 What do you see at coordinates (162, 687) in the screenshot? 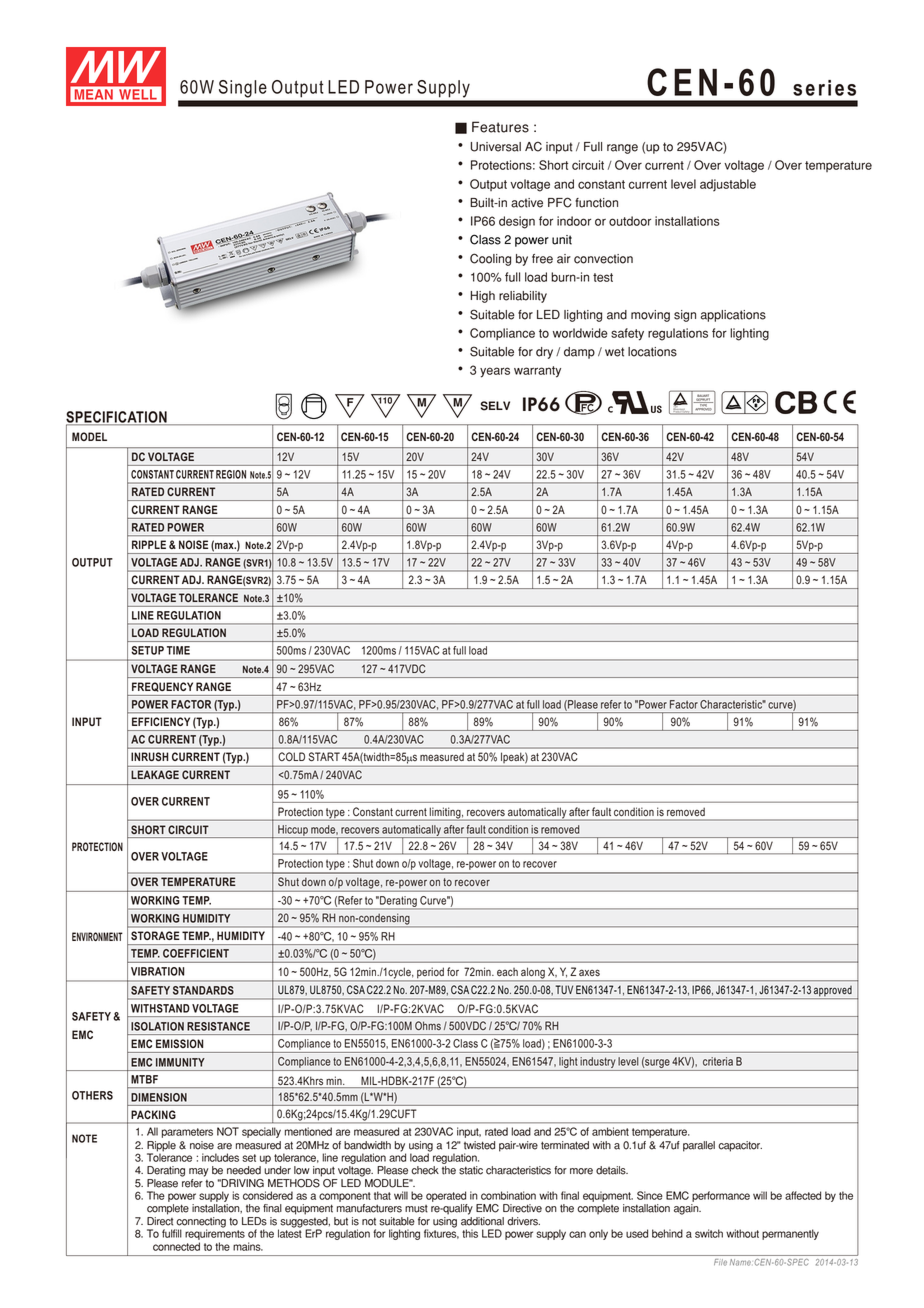
I see `FREQUENCY` at bounding box center [162, 687].
